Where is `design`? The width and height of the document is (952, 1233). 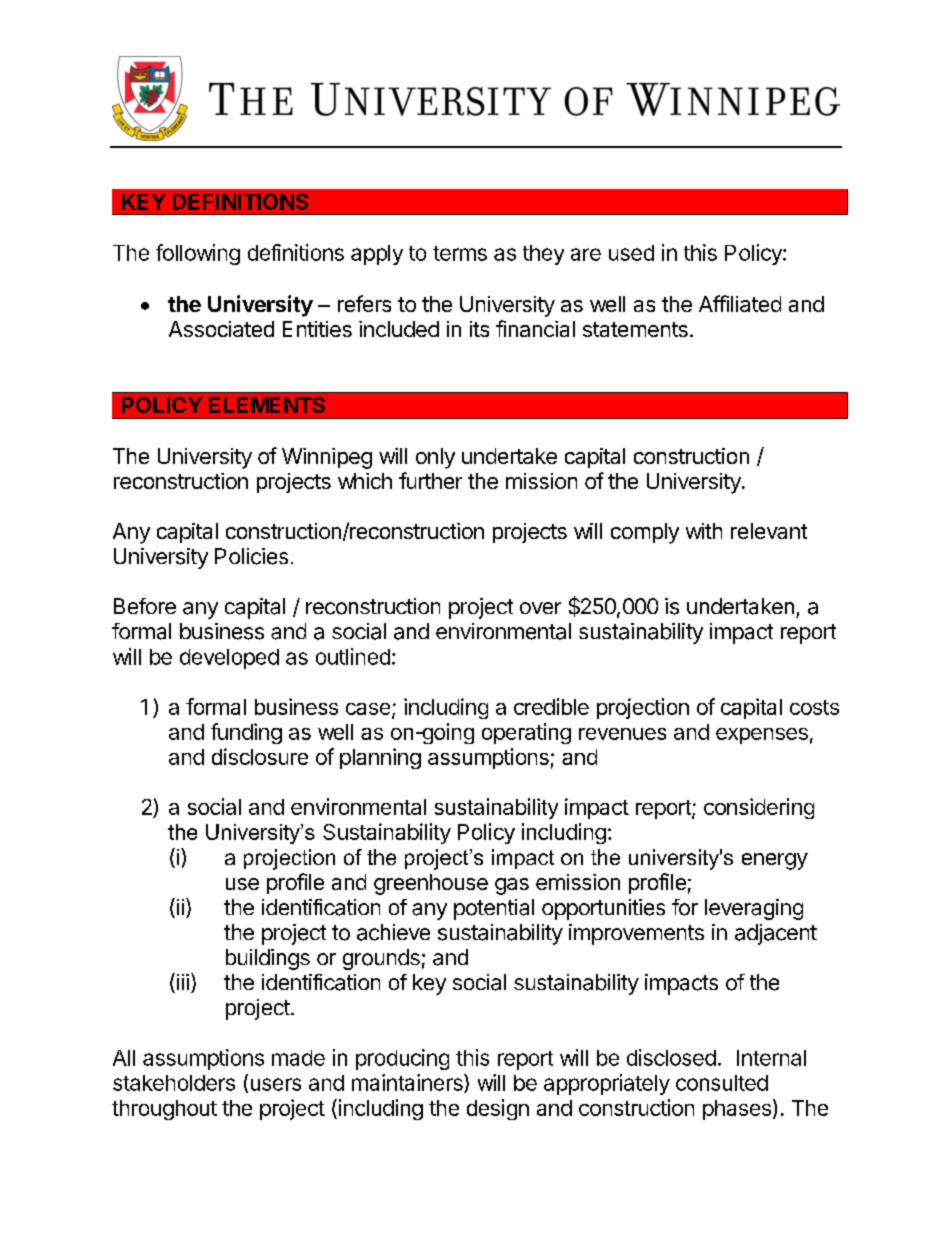 design is located at coordinates (498, 1109).
